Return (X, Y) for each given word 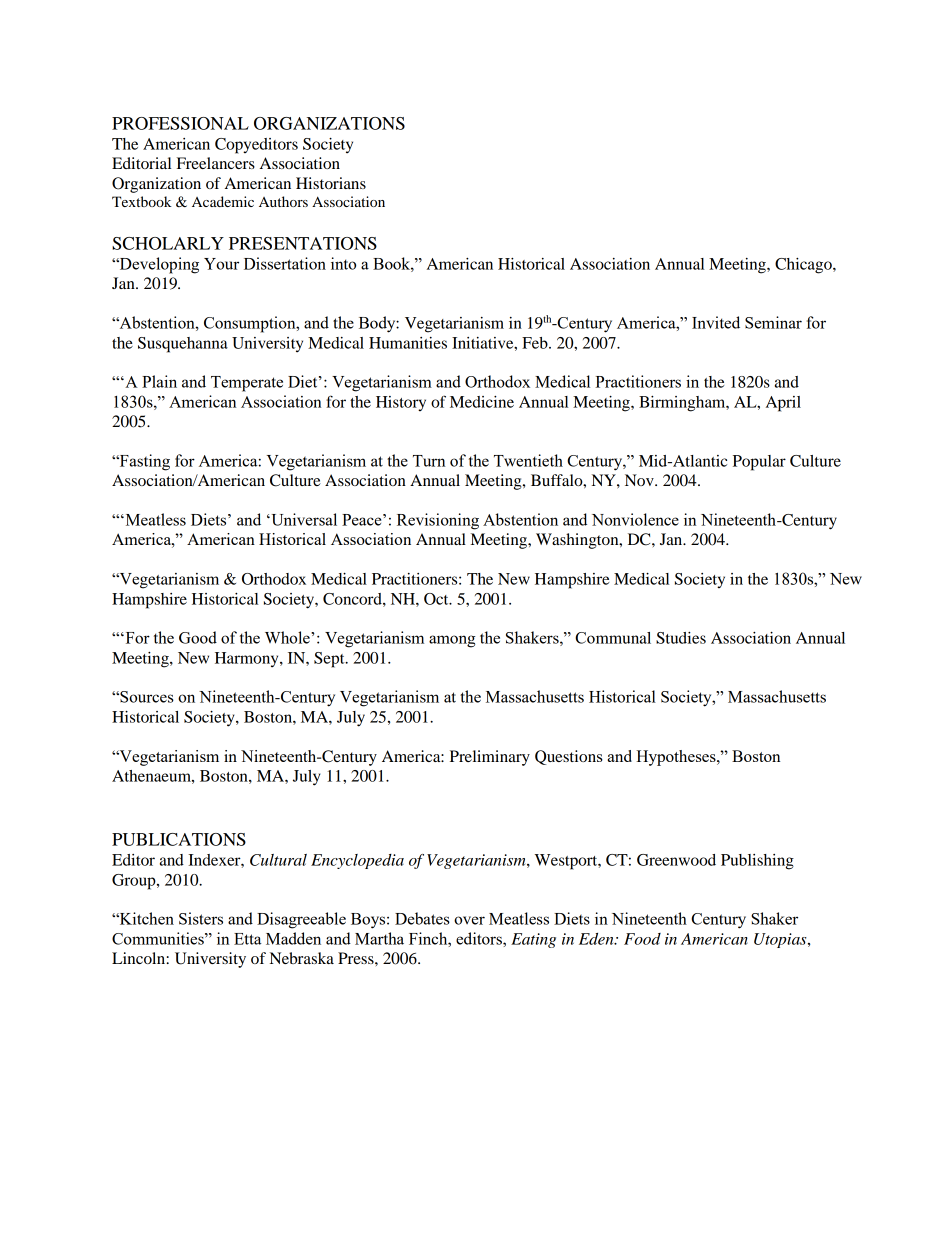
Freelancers (216, 163)
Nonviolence (635, 519)
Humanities (408, 343)
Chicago (804, 266)
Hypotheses (677, 758)
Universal (303, 519)
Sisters (201, 918)
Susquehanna (183, 345)
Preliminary (490, 758)
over (469, 920)
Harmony (248, 659)
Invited (716, 322)
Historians (331, 183)
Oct (437, 599)
